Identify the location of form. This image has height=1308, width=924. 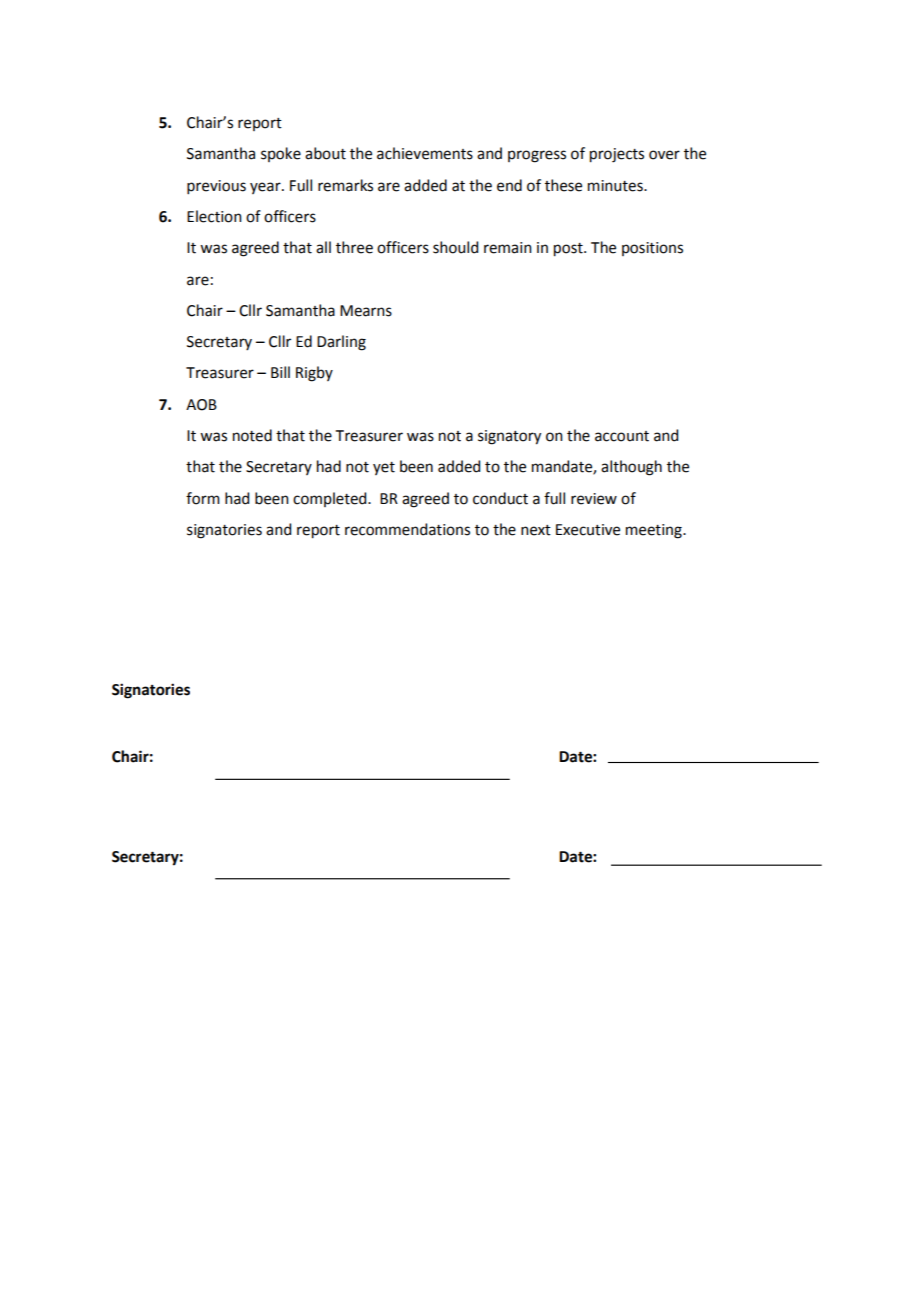
(203, 498).
